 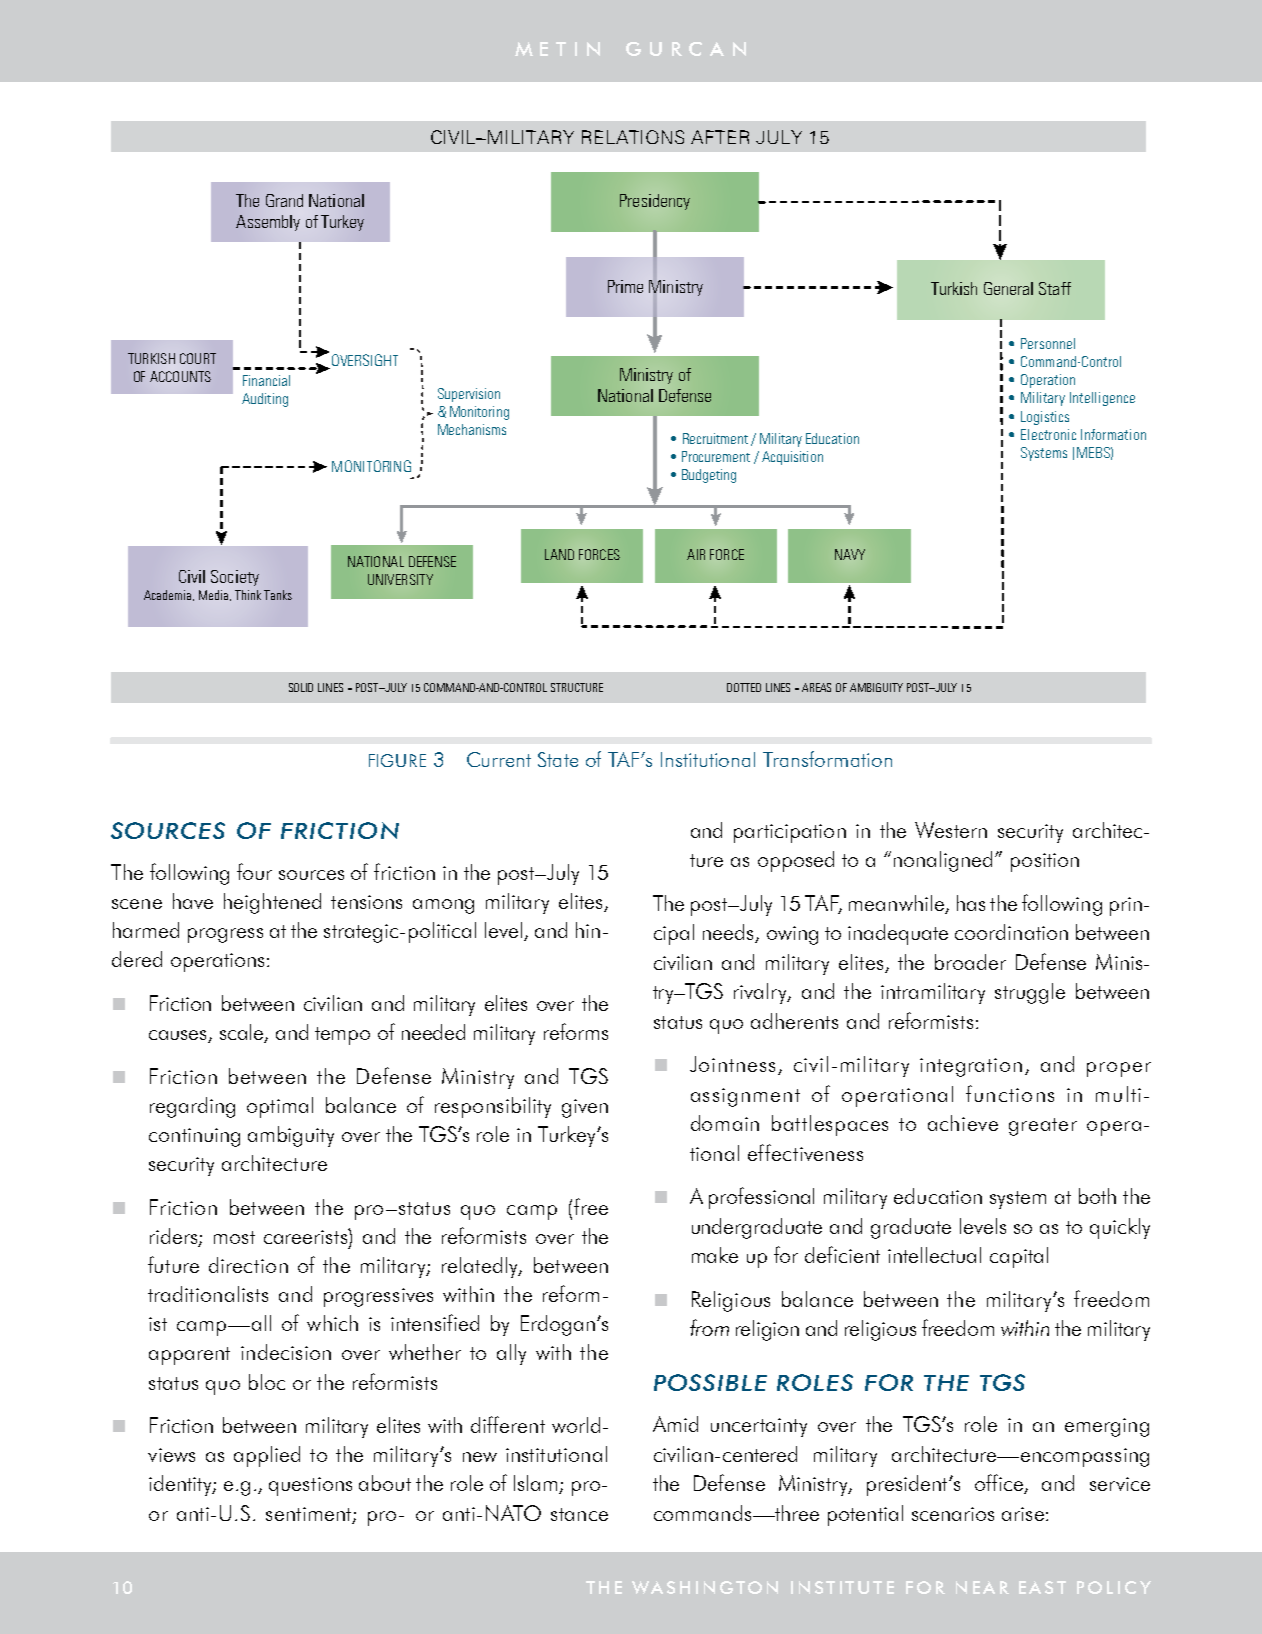 I want to click on RELATIONS, so click(x=633, y=137).
